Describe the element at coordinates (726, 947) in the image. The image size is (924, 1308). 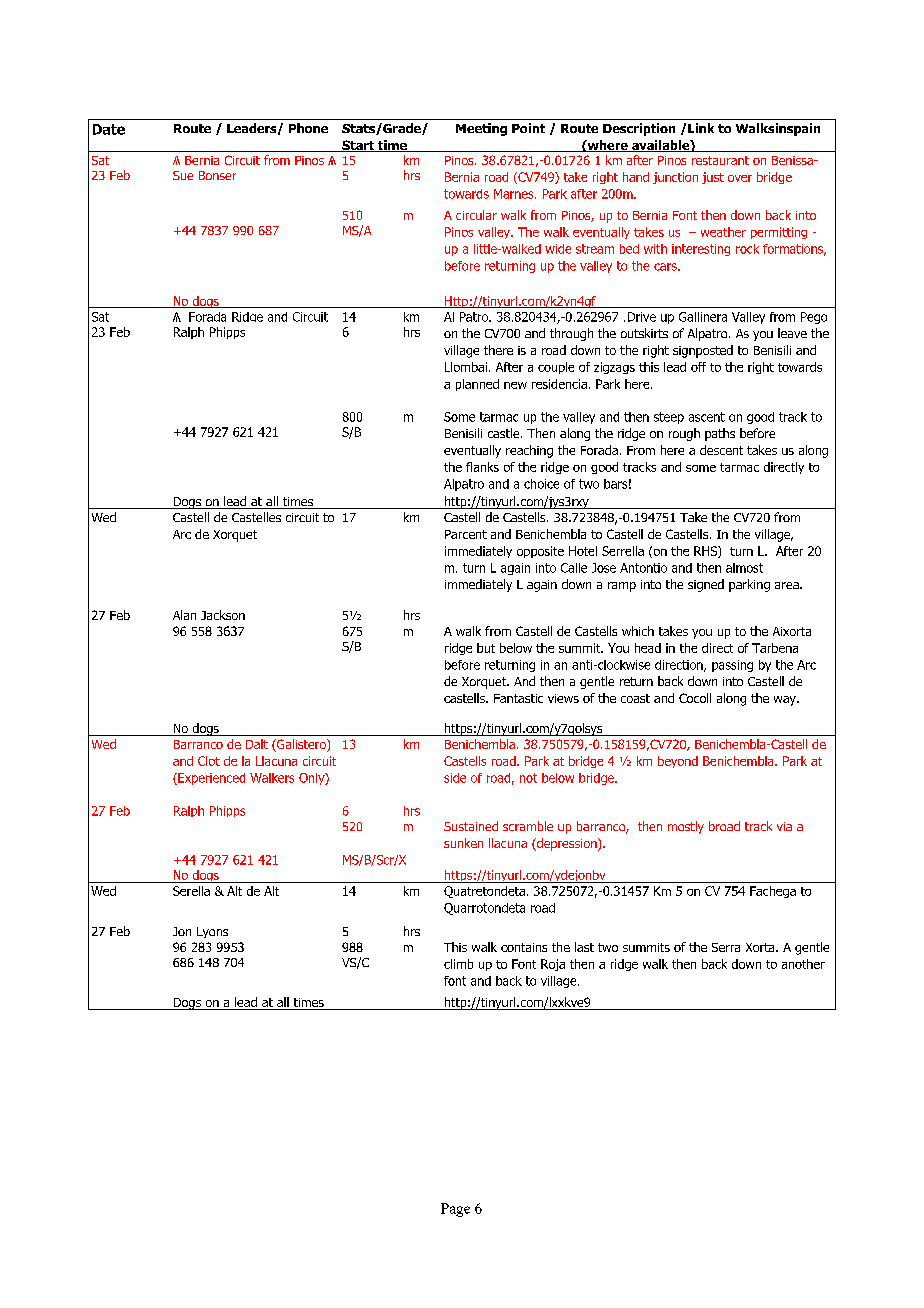
I see `Serra` at that location.
